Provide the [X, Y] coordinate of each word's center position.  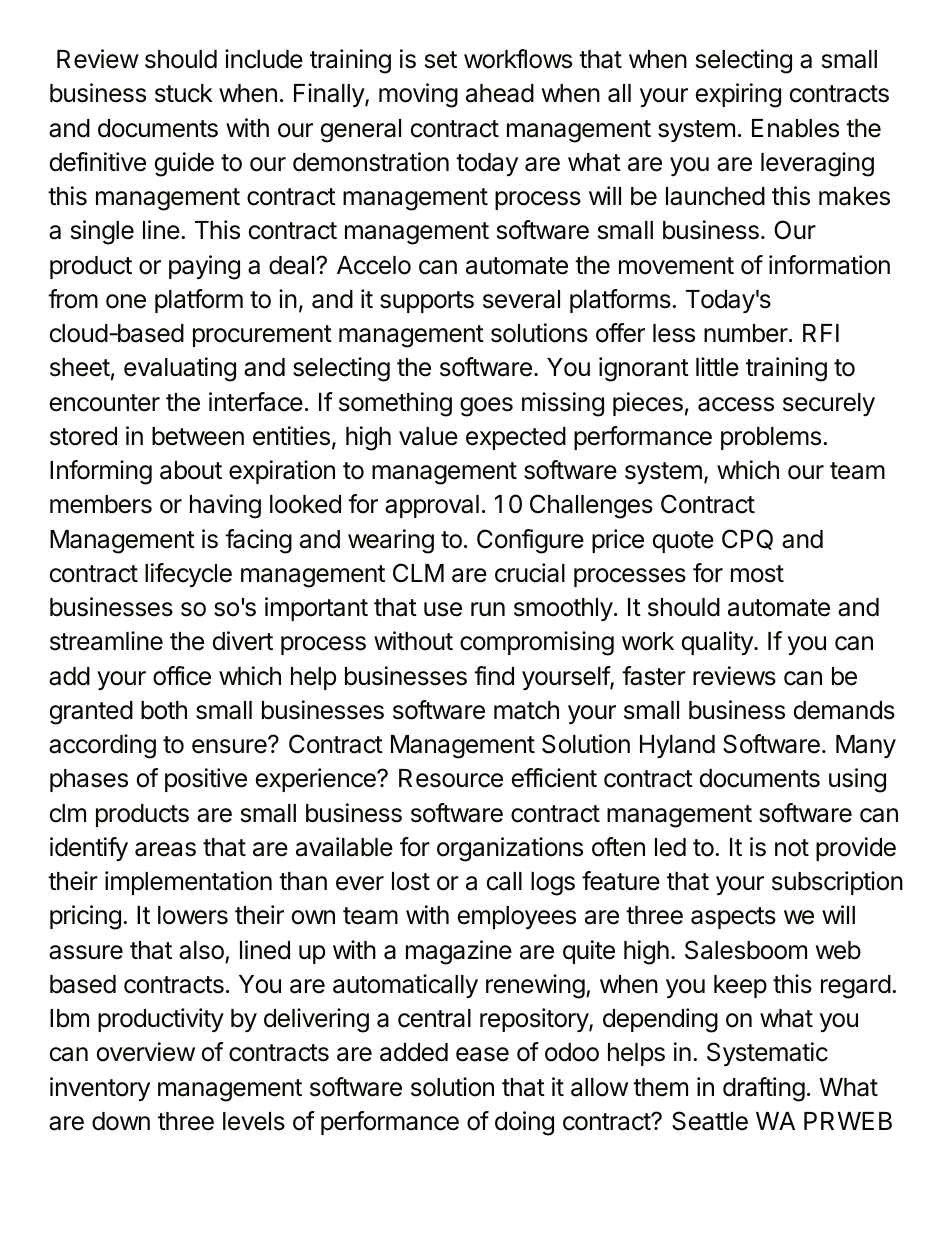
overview [146, 1052]
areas [165, 849]
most [757, 574]
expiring [738, 95]
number [747, 333]
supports [427, 302]
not [792, 848]
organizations [510, 849]
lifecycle [188, 575]
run [488, 609]
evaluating [180, 369]
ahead [500, 93]
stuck [184, 93]
